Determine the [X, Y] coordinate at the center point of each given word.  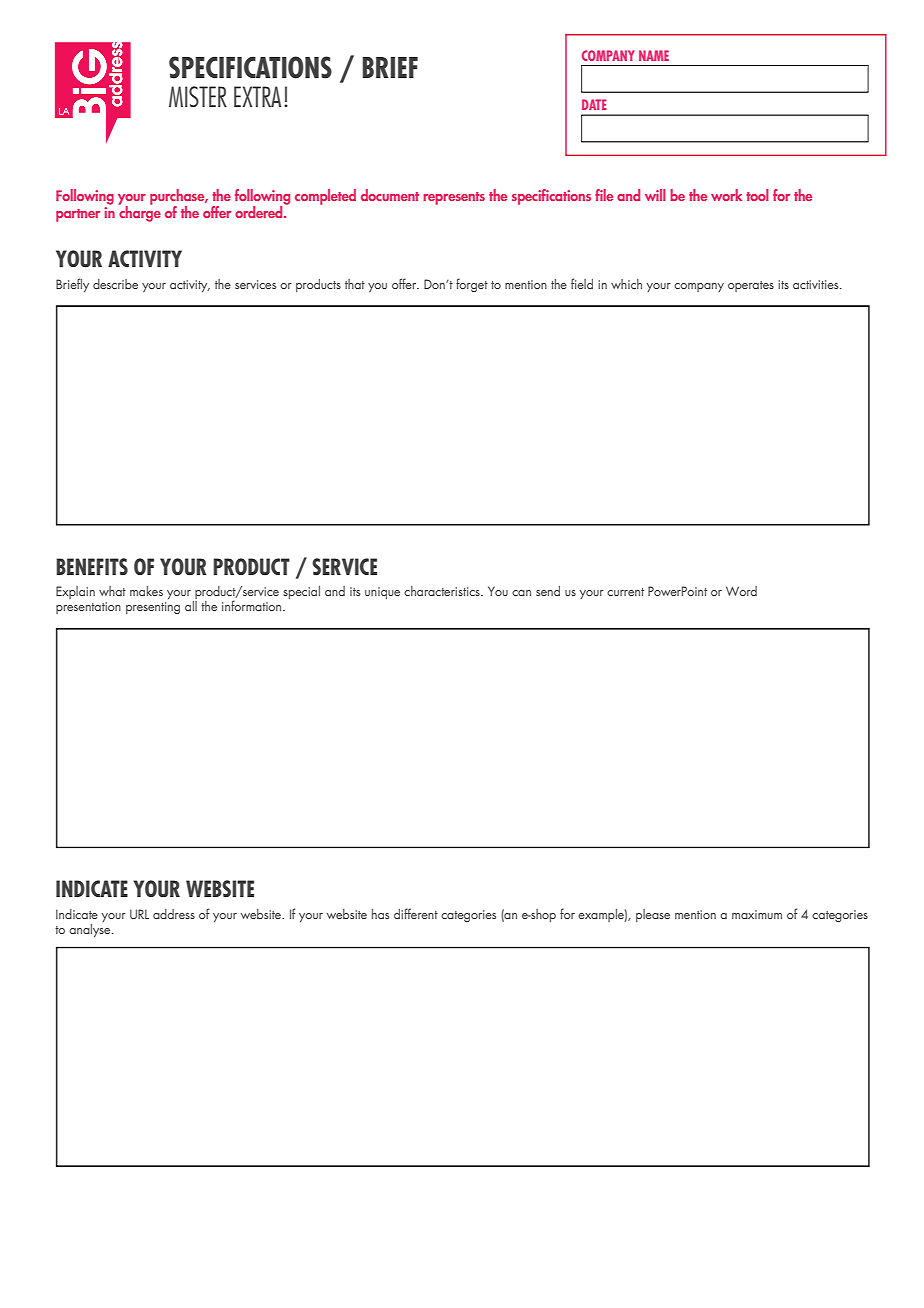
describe [115, 284]
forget [472, 285]
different [416, 913]
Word [741, 591]
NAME [654, 55]
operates [751, 286]
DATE [594, 104]
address [174, 914]
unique [382, 593]
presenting [153, 608]
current [625, 592]
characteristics [443, 591]
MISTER [198, 96]
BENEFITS [92, 566]
